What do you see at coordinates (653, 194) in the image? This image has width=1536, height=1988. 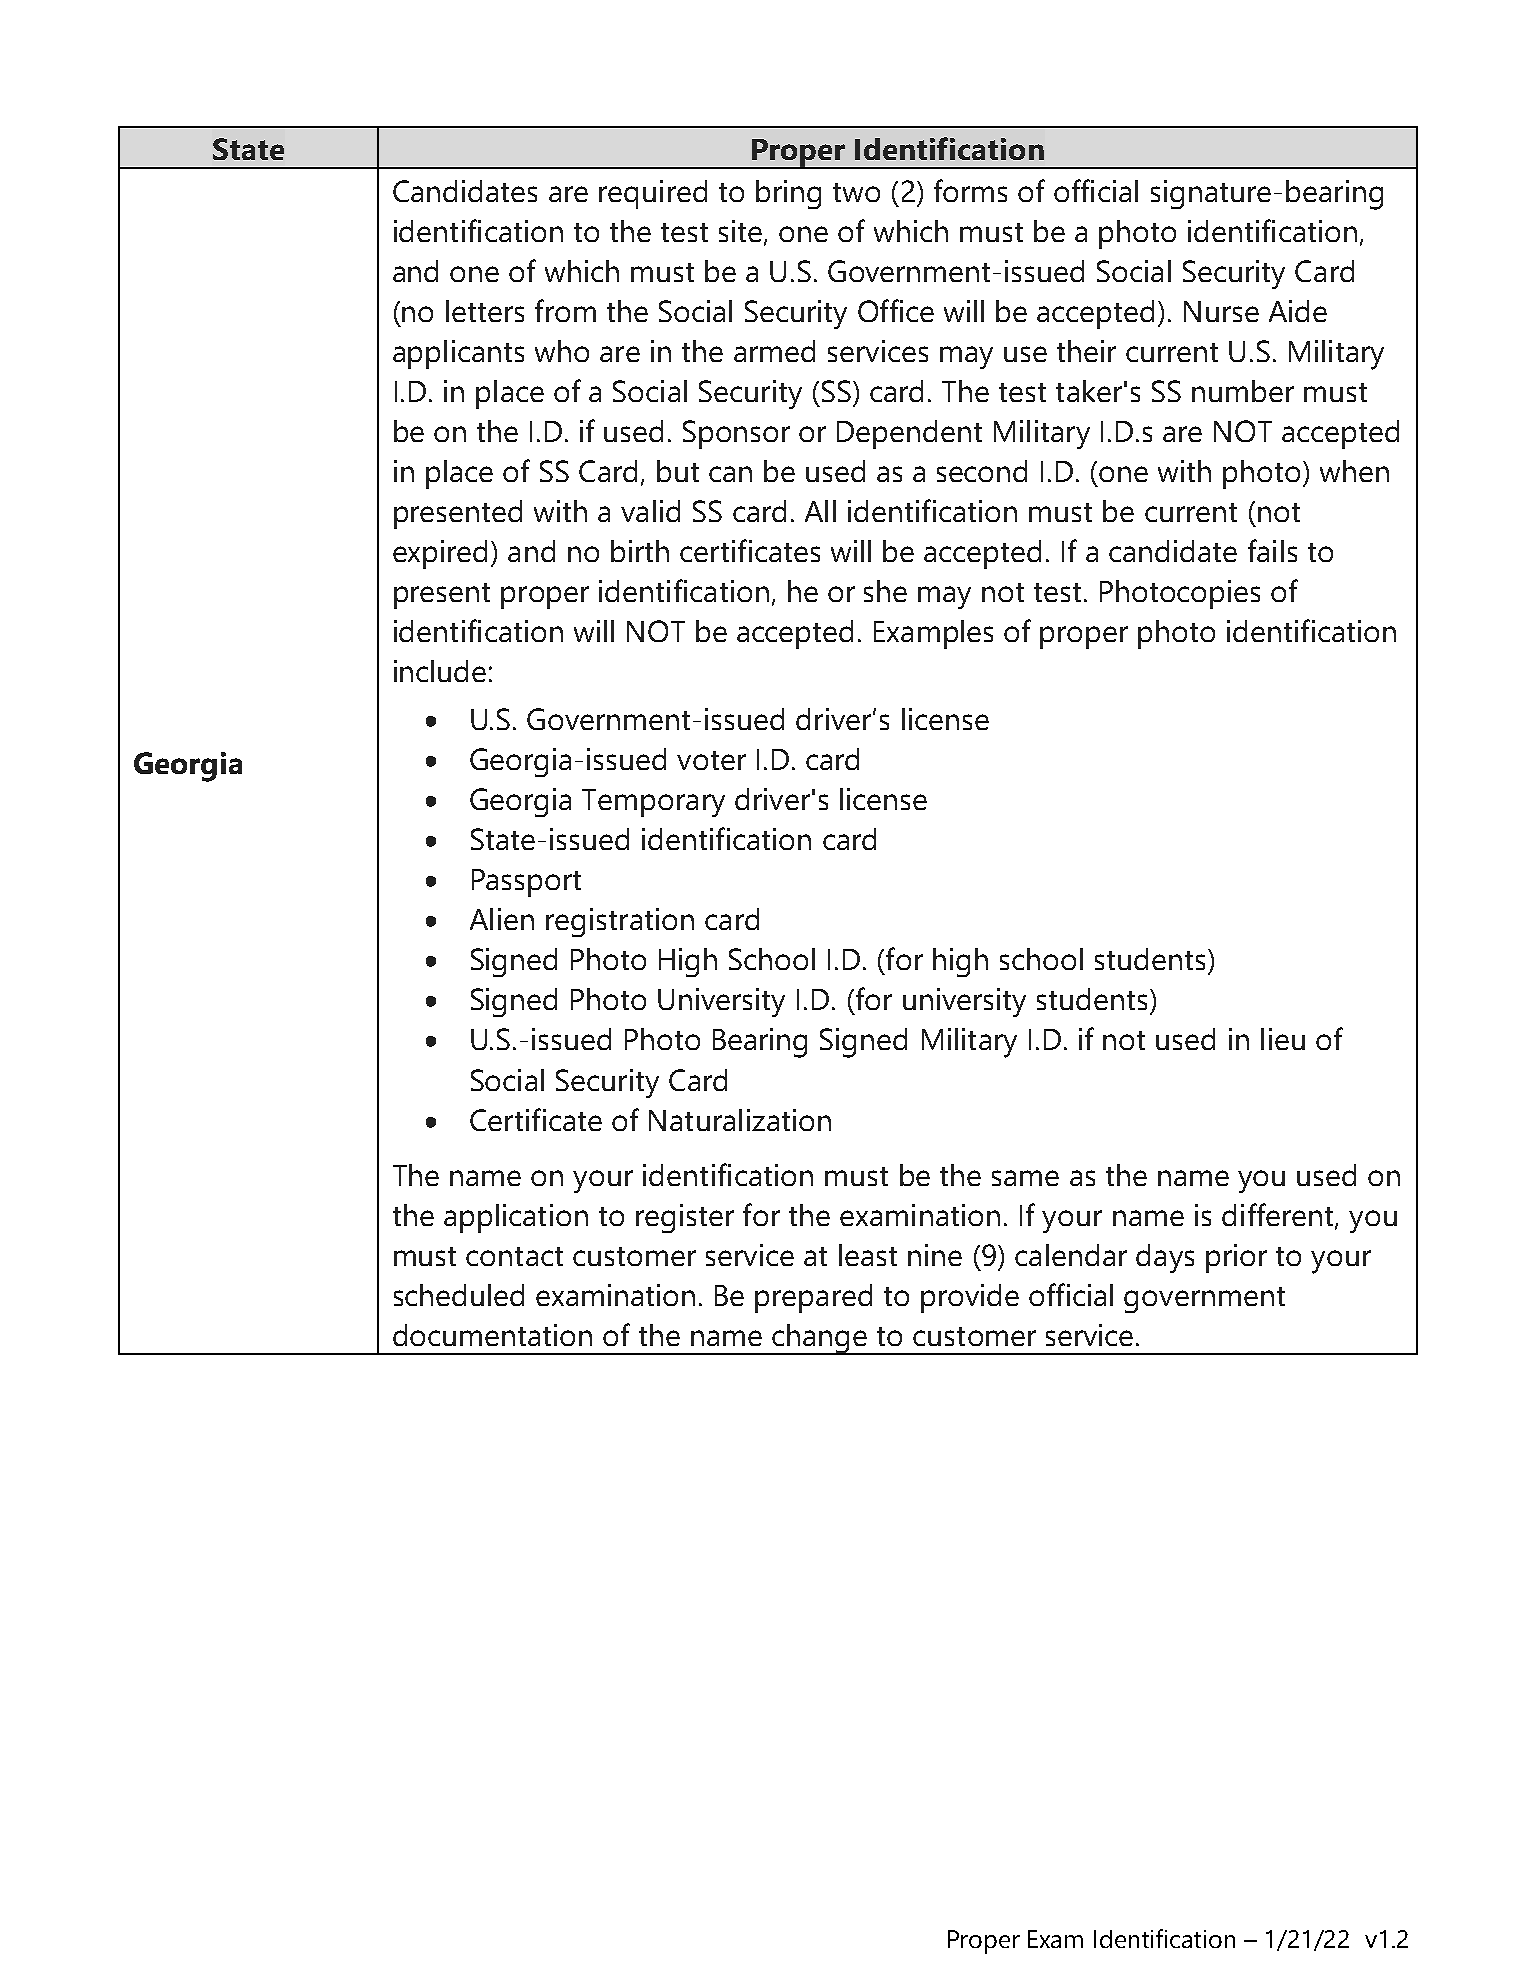 I see `required` at bounding box center [653, 194].
